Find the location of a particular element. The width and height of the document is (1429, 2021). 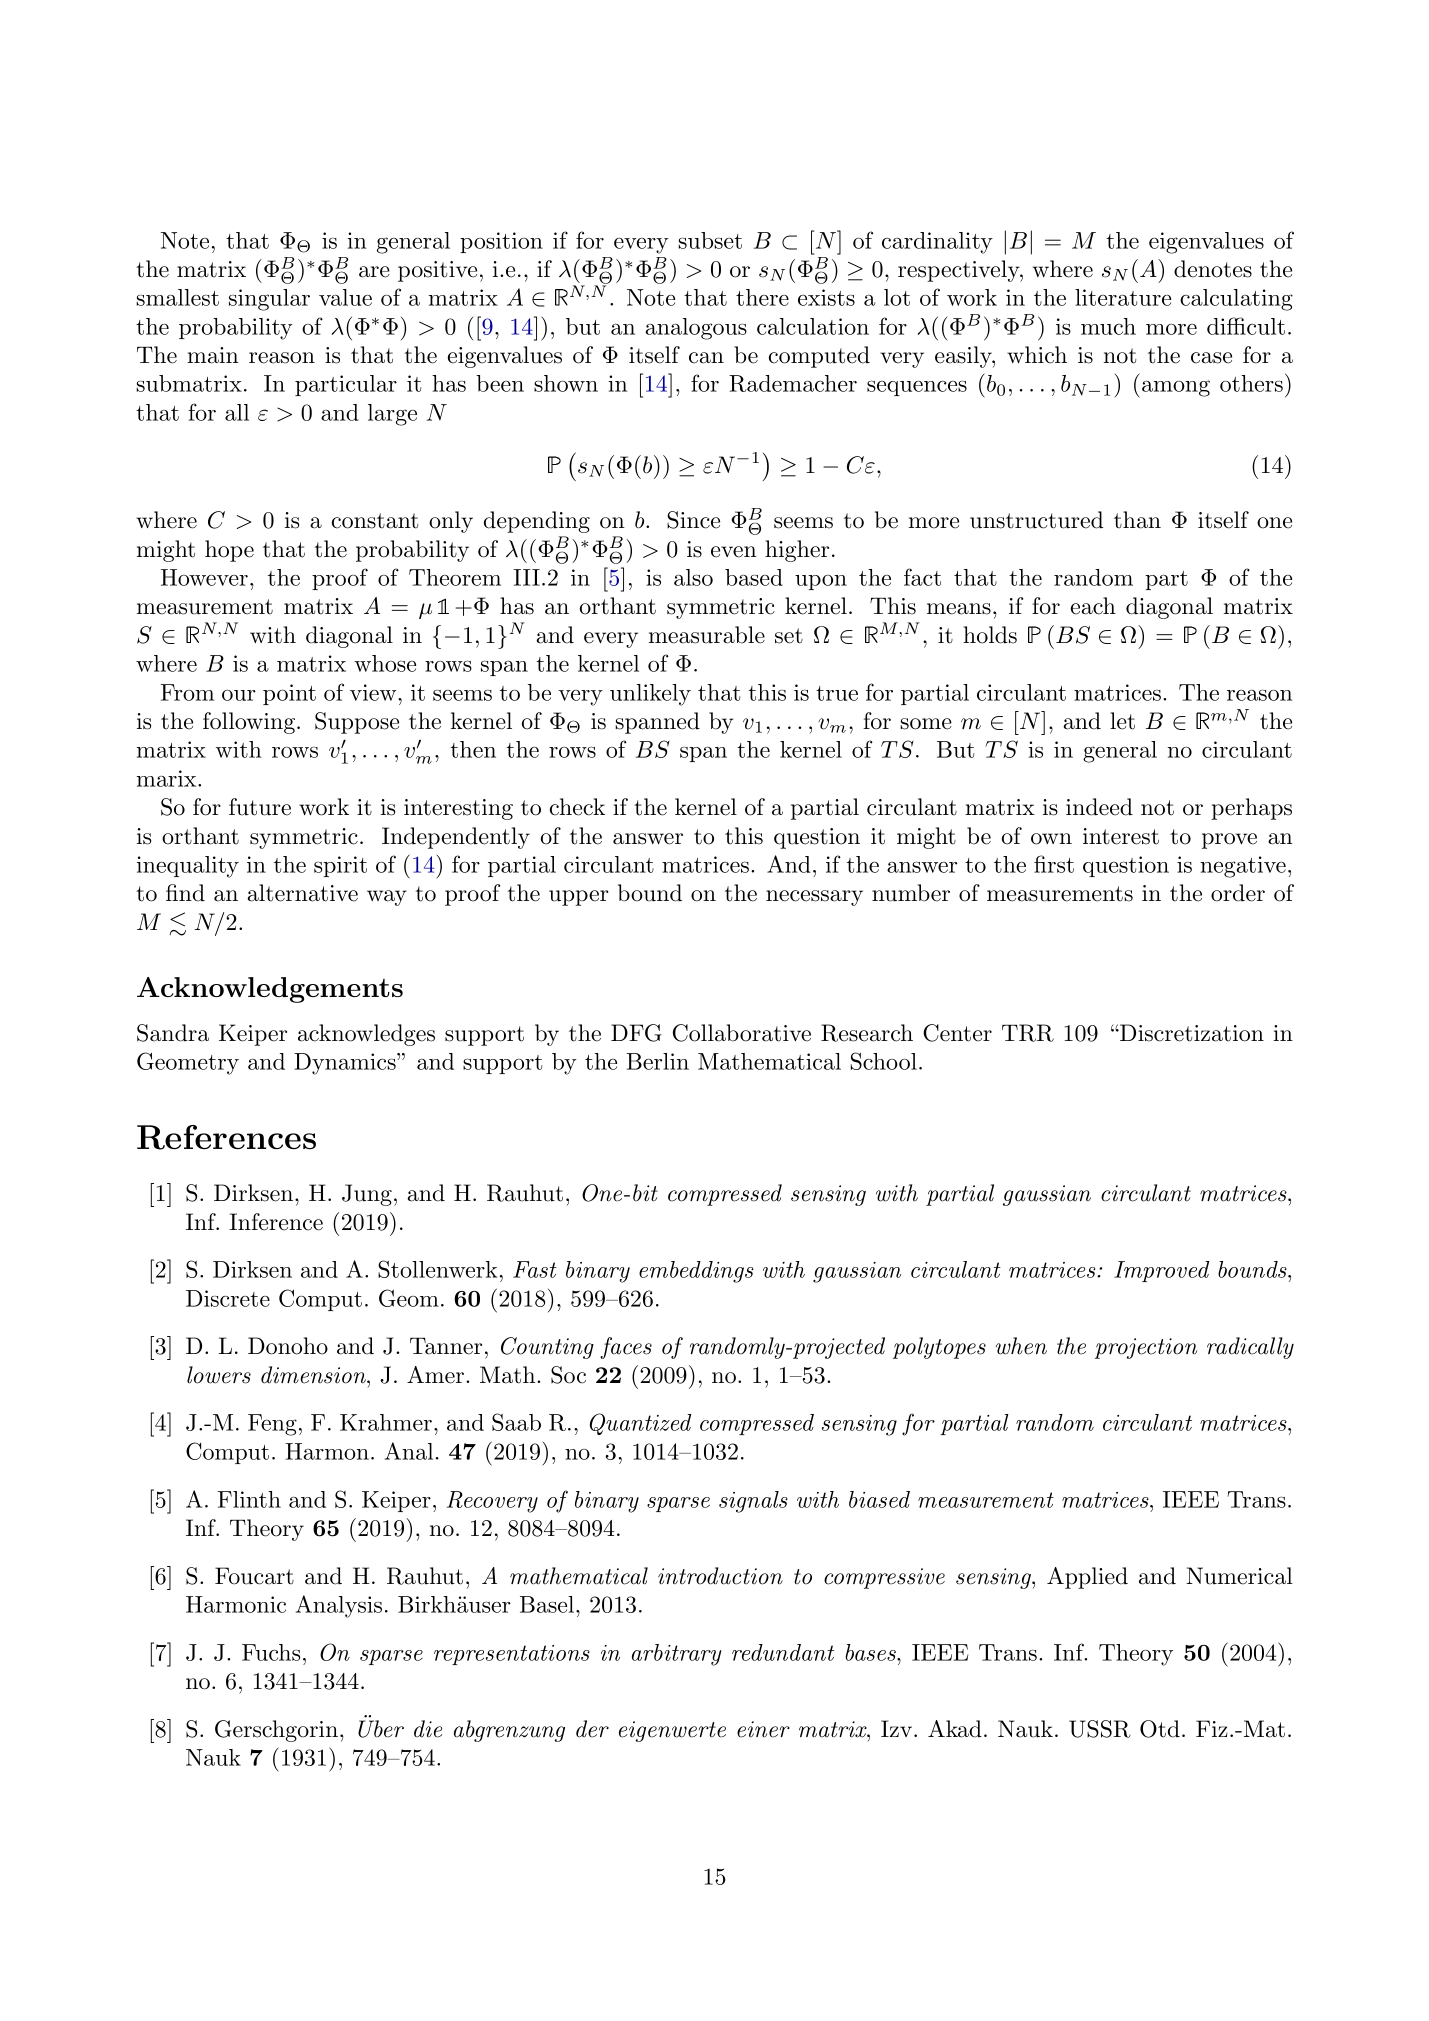

arbitrary is located at coordinates (676, 1655).
